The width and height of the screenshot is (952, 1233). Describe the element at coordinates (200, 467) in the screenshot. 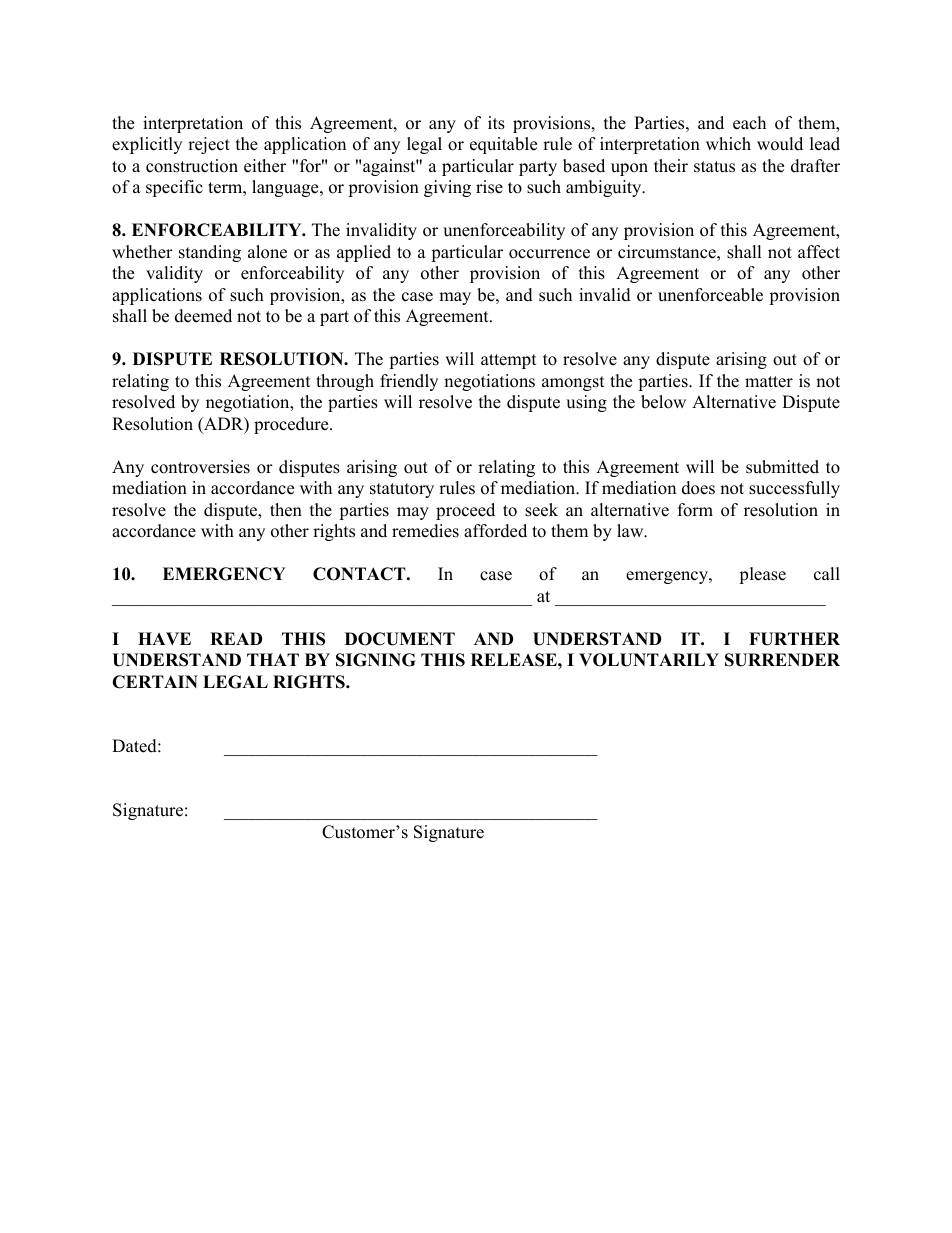

I see `controversies` at that location.
